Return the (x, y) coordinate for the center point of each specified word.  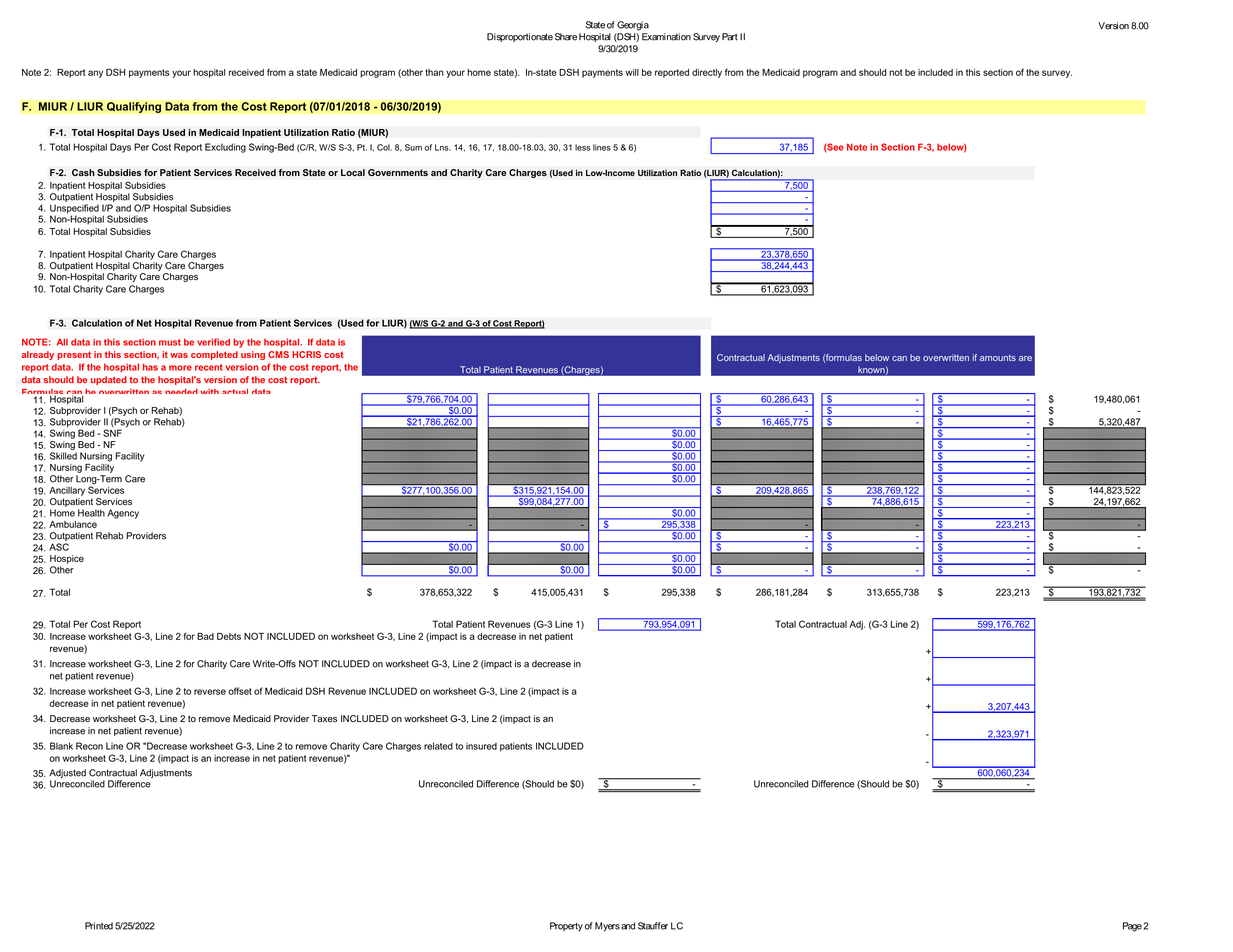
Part (730, 37)
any (95, 74)
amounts (998, 358)
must (170, 342)
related (438, 746)
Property (566, 927)
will (632, 72)
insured (481, 746)
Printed (99, 926)
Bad (205, 636)
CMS (278, 354)
